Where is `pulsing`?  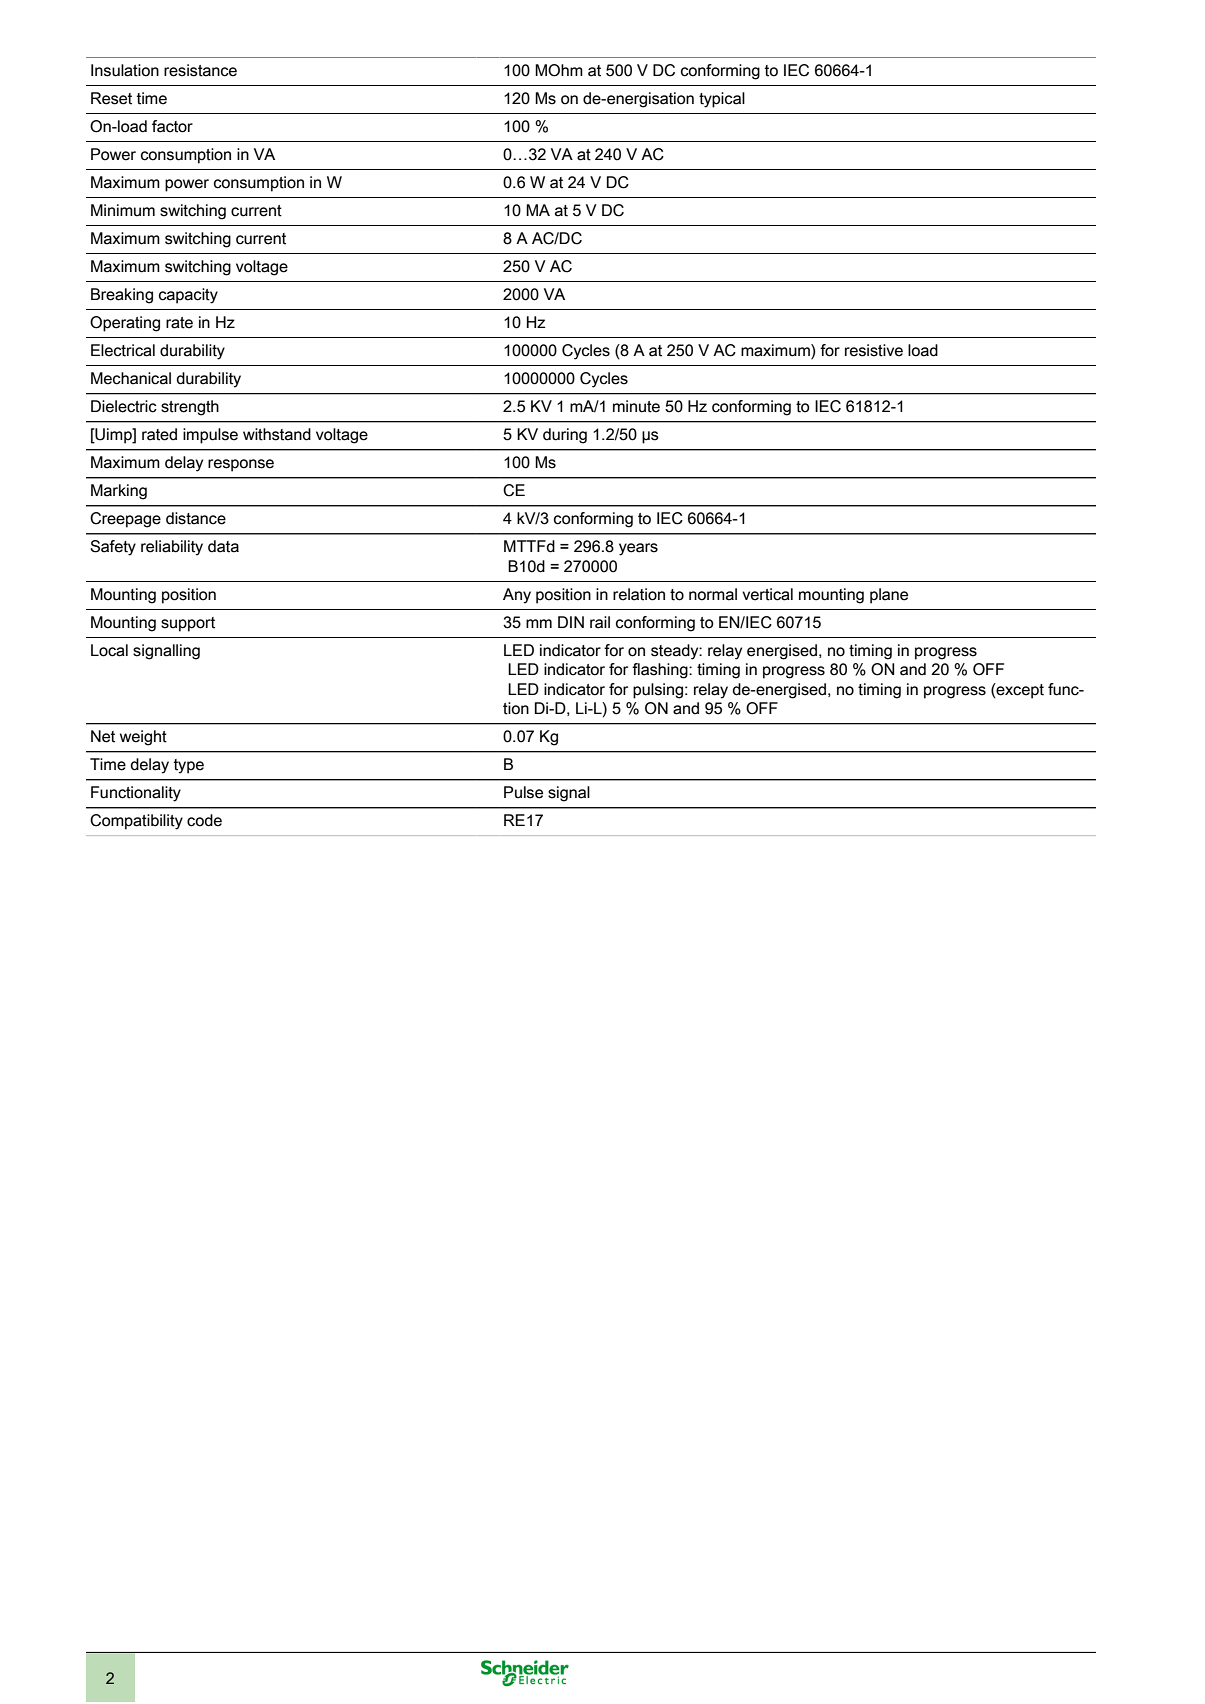 pulsing is located at coordinates (658, 691).
